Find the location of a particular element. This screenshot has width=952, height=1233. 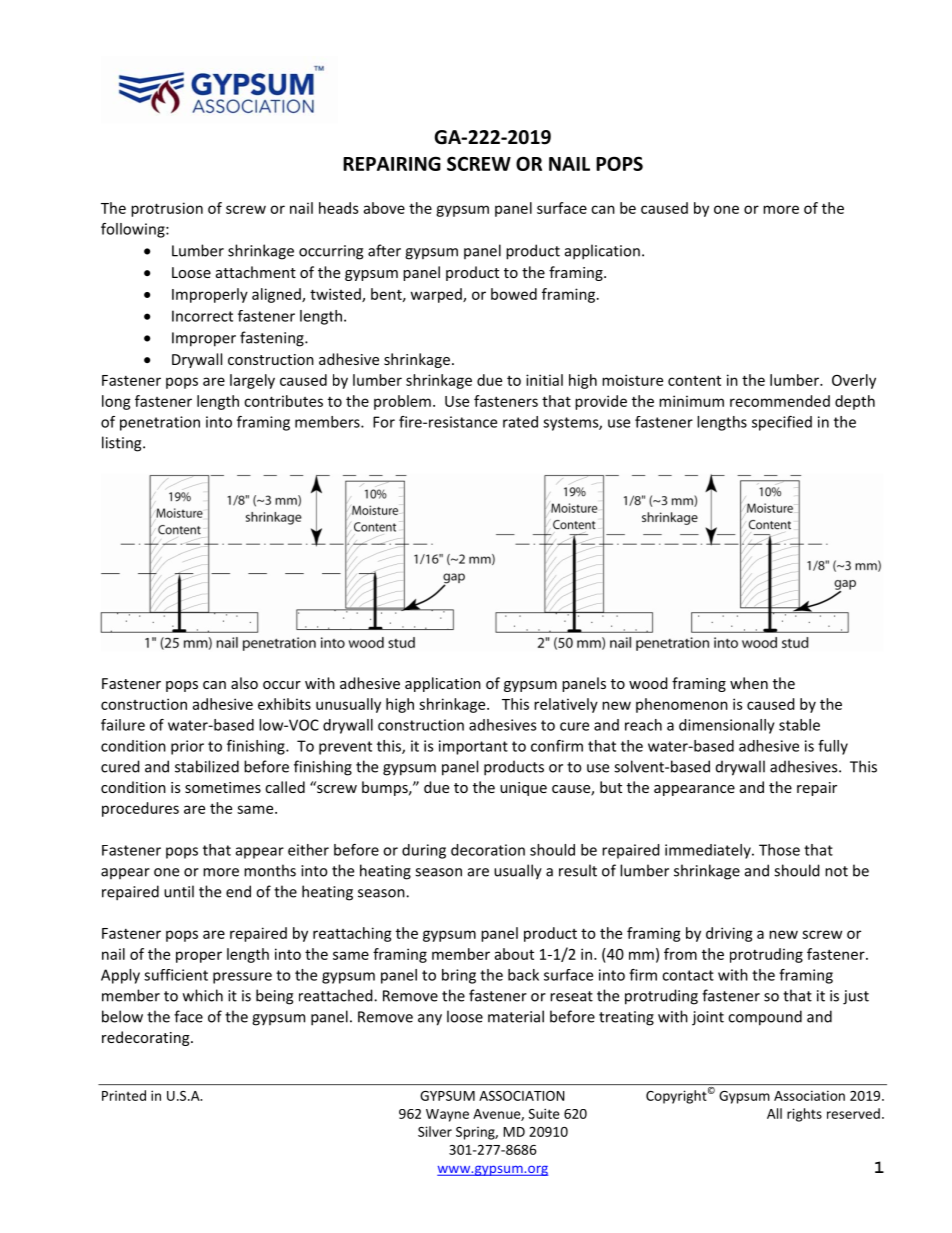

rights is located at coordinates (804, 1115).
